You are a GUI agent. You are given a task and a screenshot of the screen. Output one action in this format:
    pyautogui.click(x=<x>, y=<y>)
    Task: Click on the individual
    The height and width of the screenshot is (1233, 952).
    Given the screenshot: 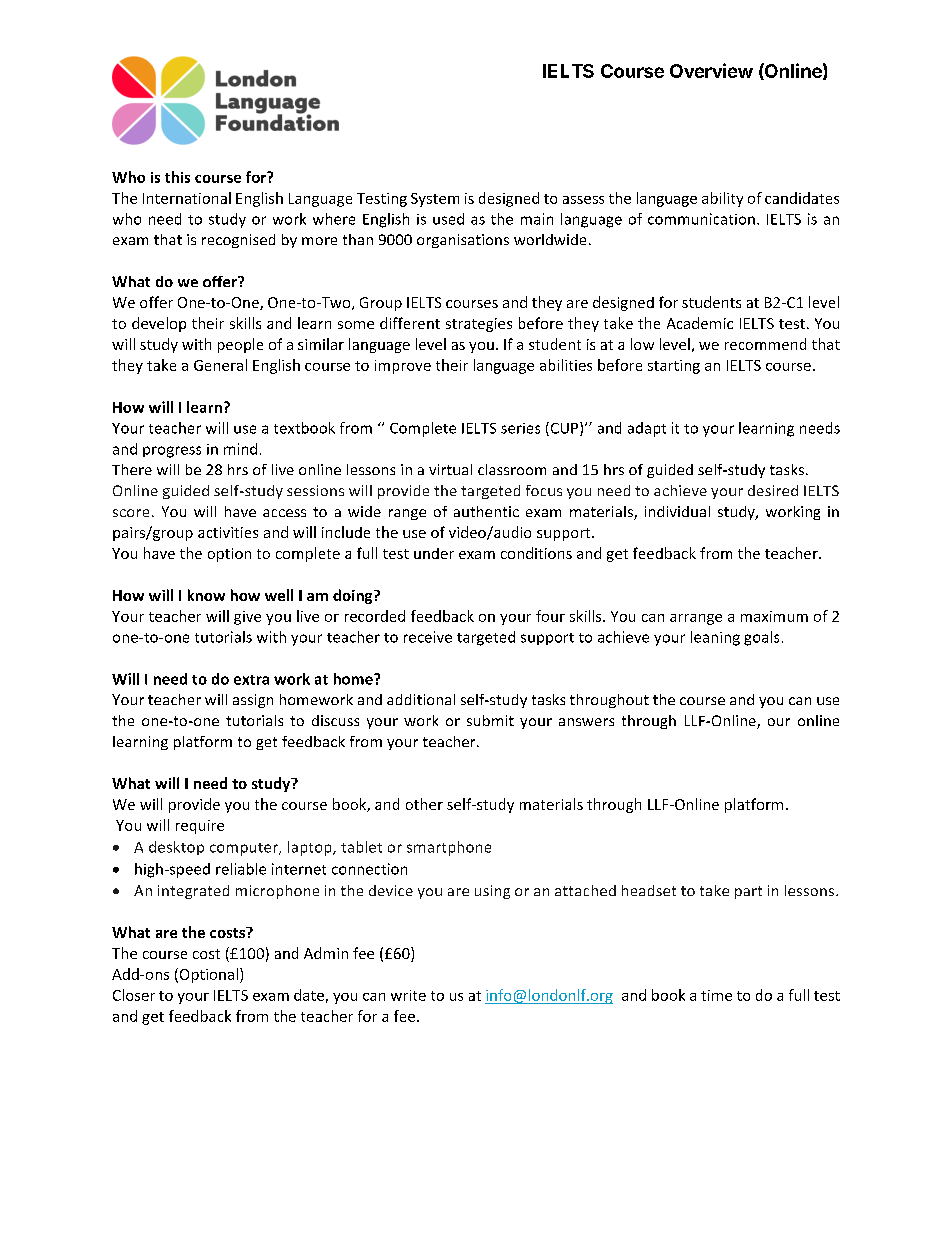 What is the action you would take?
    pyautogui.click(x=677, y=511)
